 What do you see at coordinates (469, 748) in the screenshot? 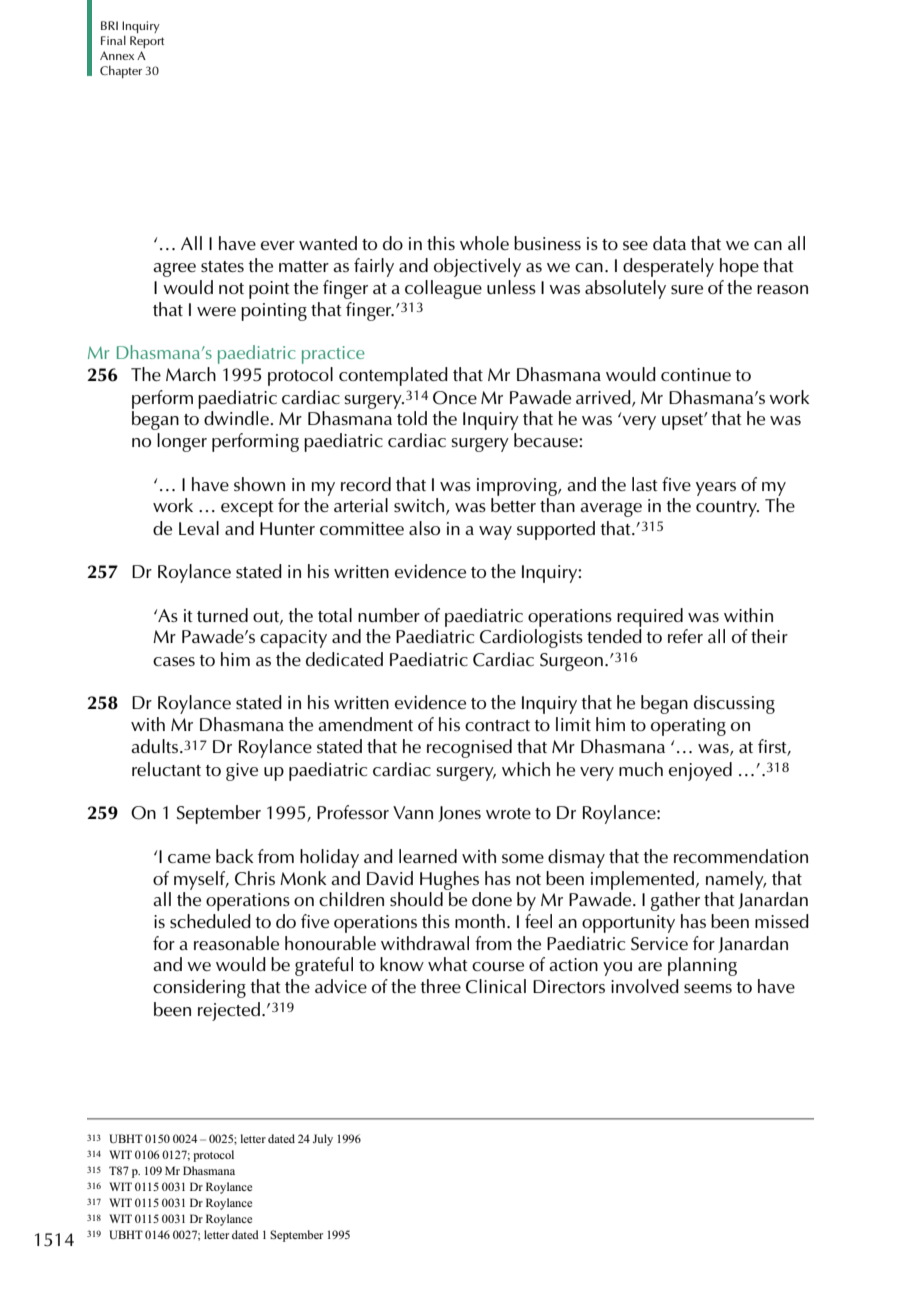
I see `recognised` at bounding box center [469, 748].
